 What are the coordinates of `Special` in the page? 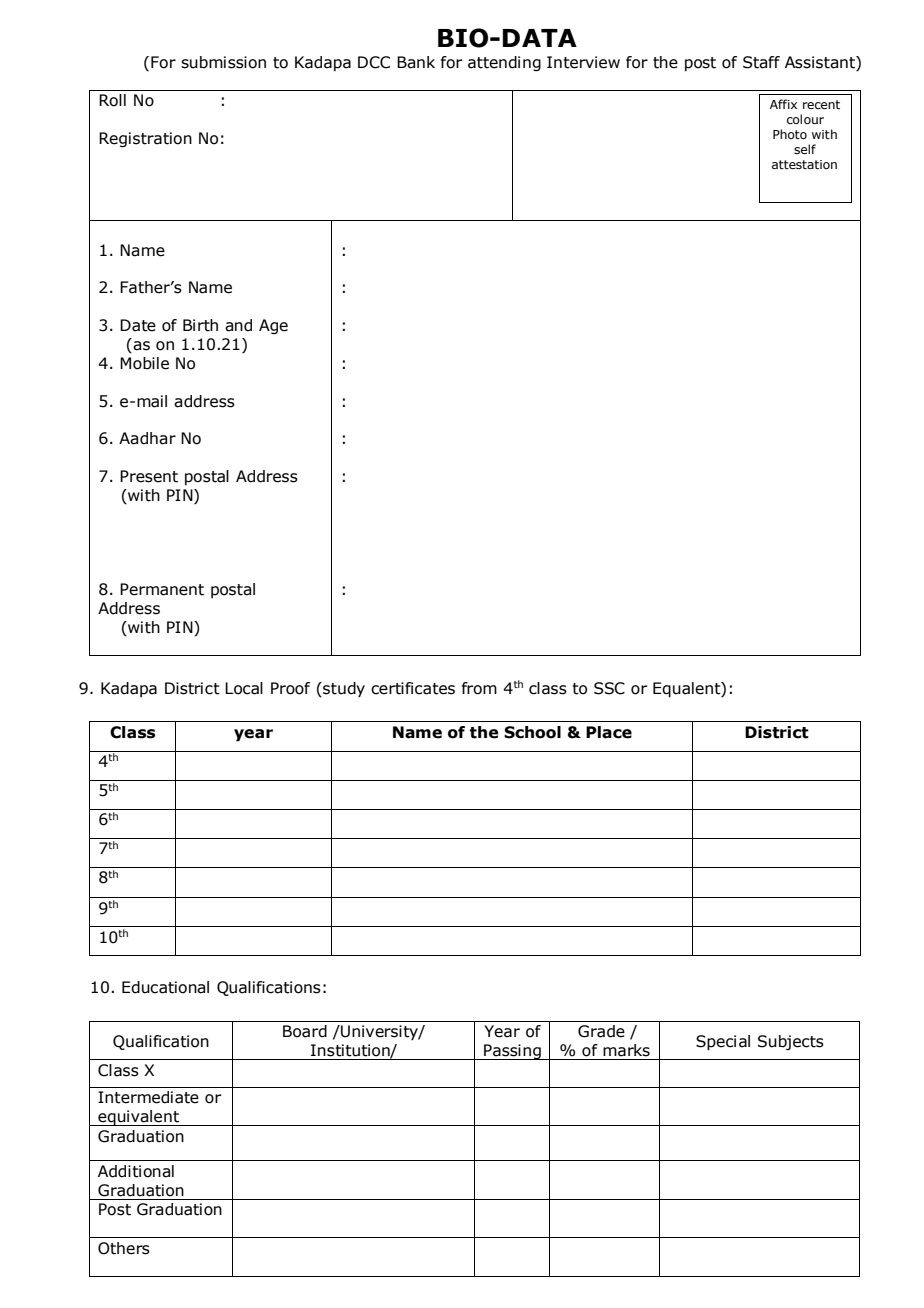 It's located at (723, 1043).
